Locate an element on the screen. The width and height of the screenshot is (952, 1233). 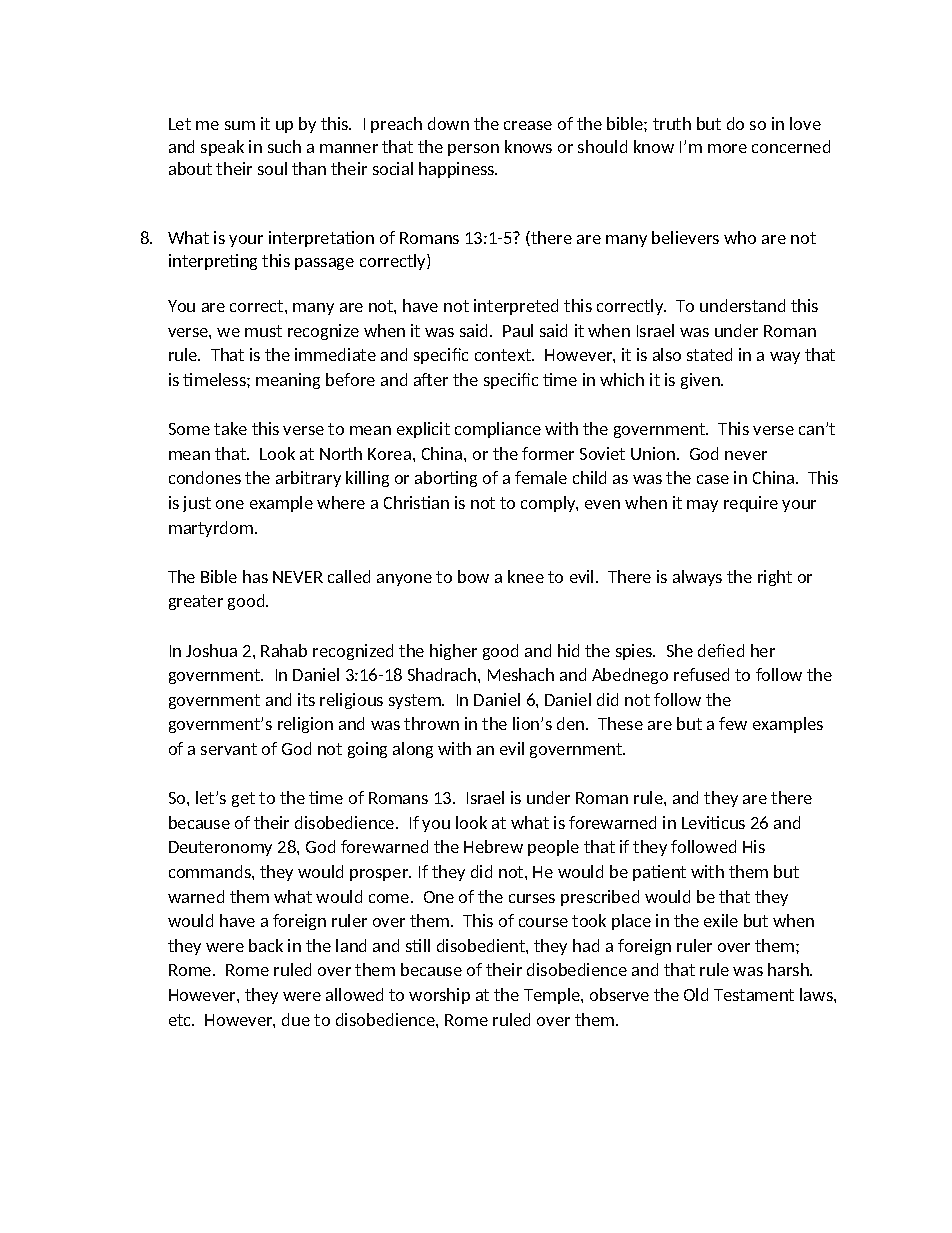
Temple is located at coordinates (553, 996).
